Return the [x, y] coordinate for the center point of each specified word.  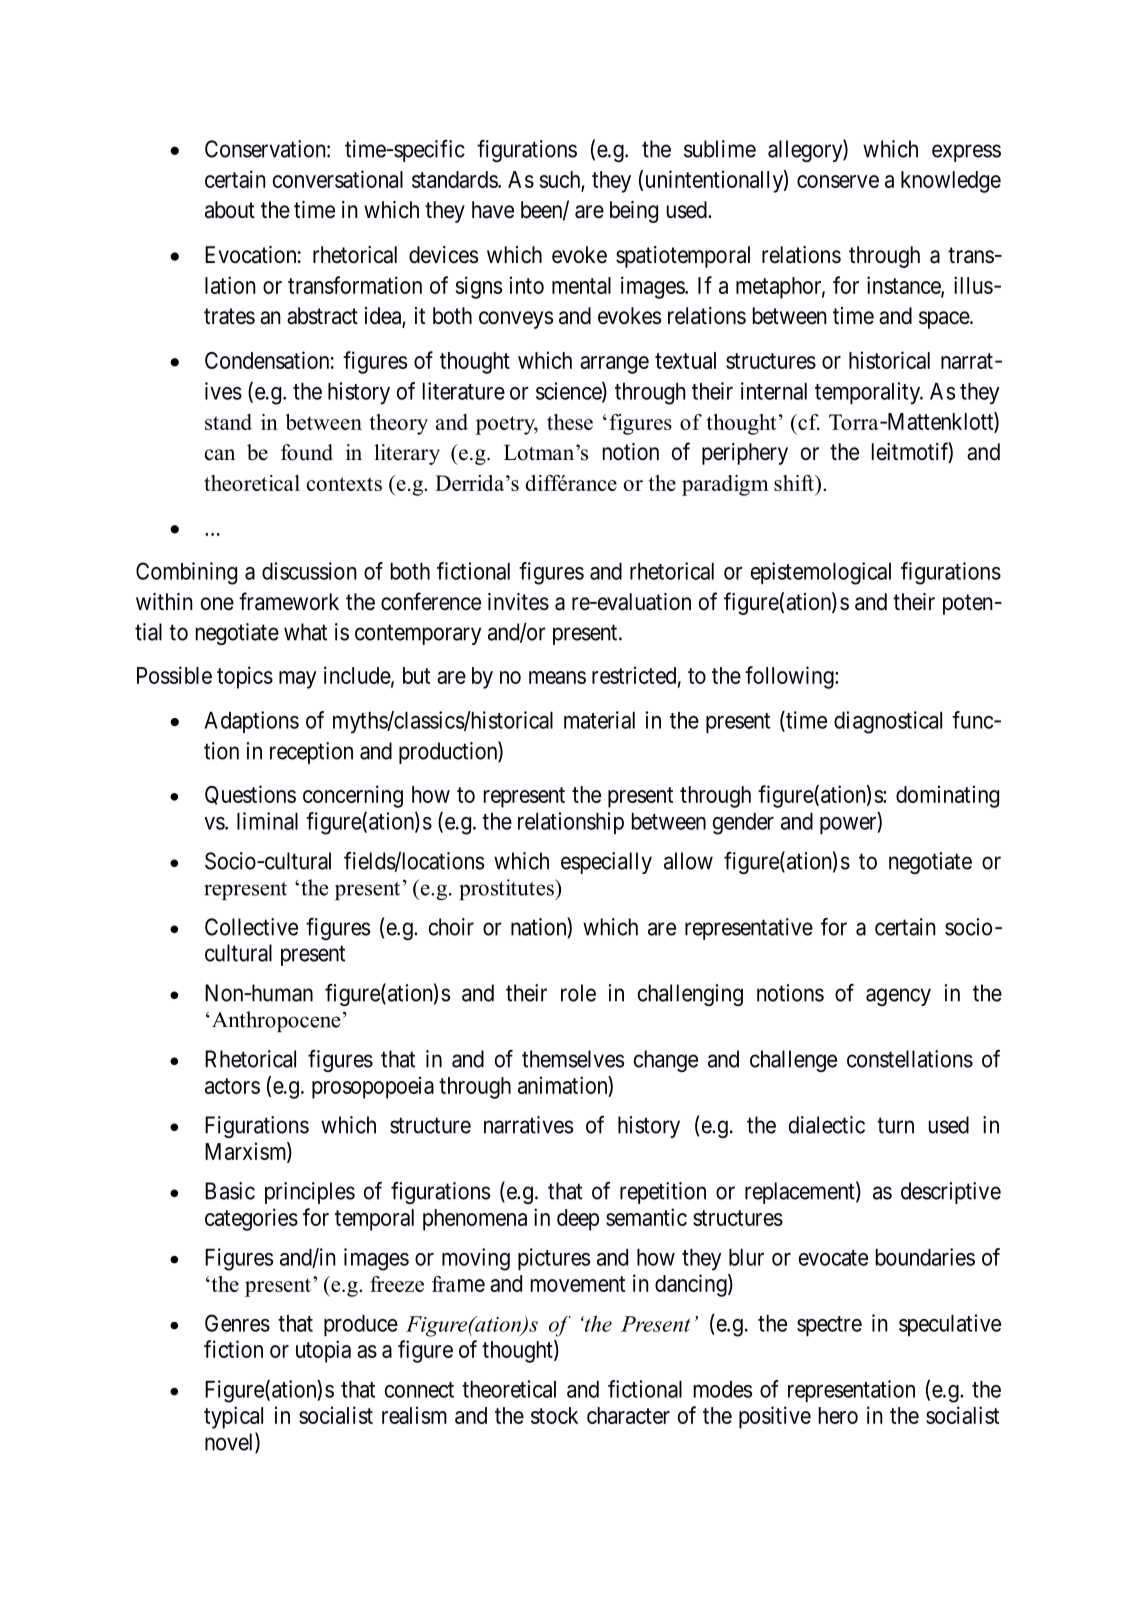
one [217, 604]
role [578, 993]
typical [233, 1417]
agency [898, 997]
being [634, 212]
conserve [838, 181]
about [230, 210]
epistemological [821, 573]
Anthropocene [275, 1021]
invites [518, 602]
